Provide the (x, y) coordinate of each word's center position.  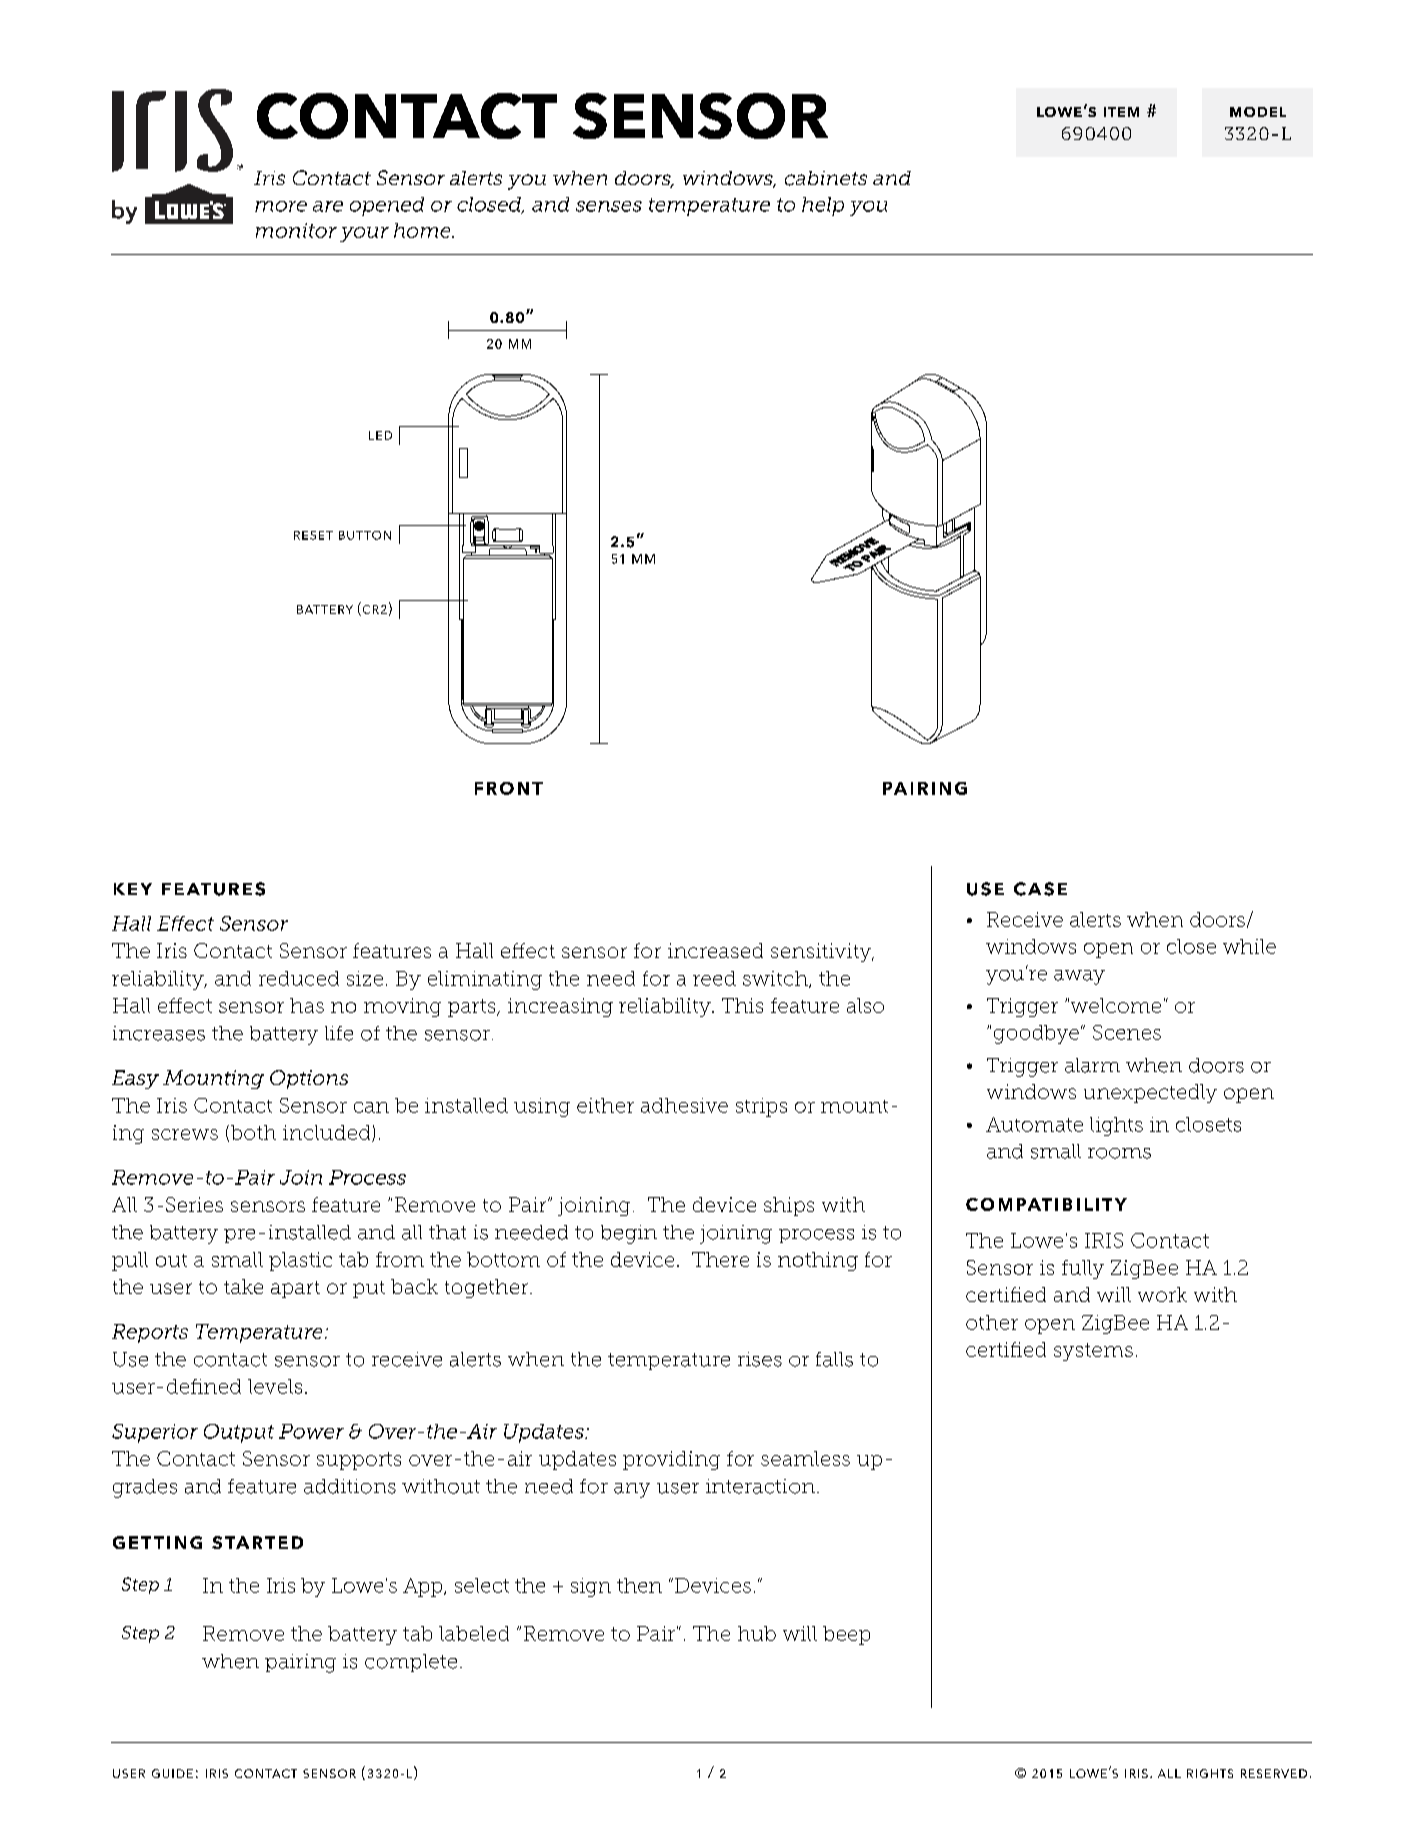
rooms (1119, 1153)
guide (172, 1773)
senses (609, 206)
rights (1210, 1773)
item (1121, 112)
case (1040, 889)
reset (313, 535)
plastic (300, 1261)
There (720, 1259)
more (281, 206)
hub (757, 1633)
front (509, 788)
